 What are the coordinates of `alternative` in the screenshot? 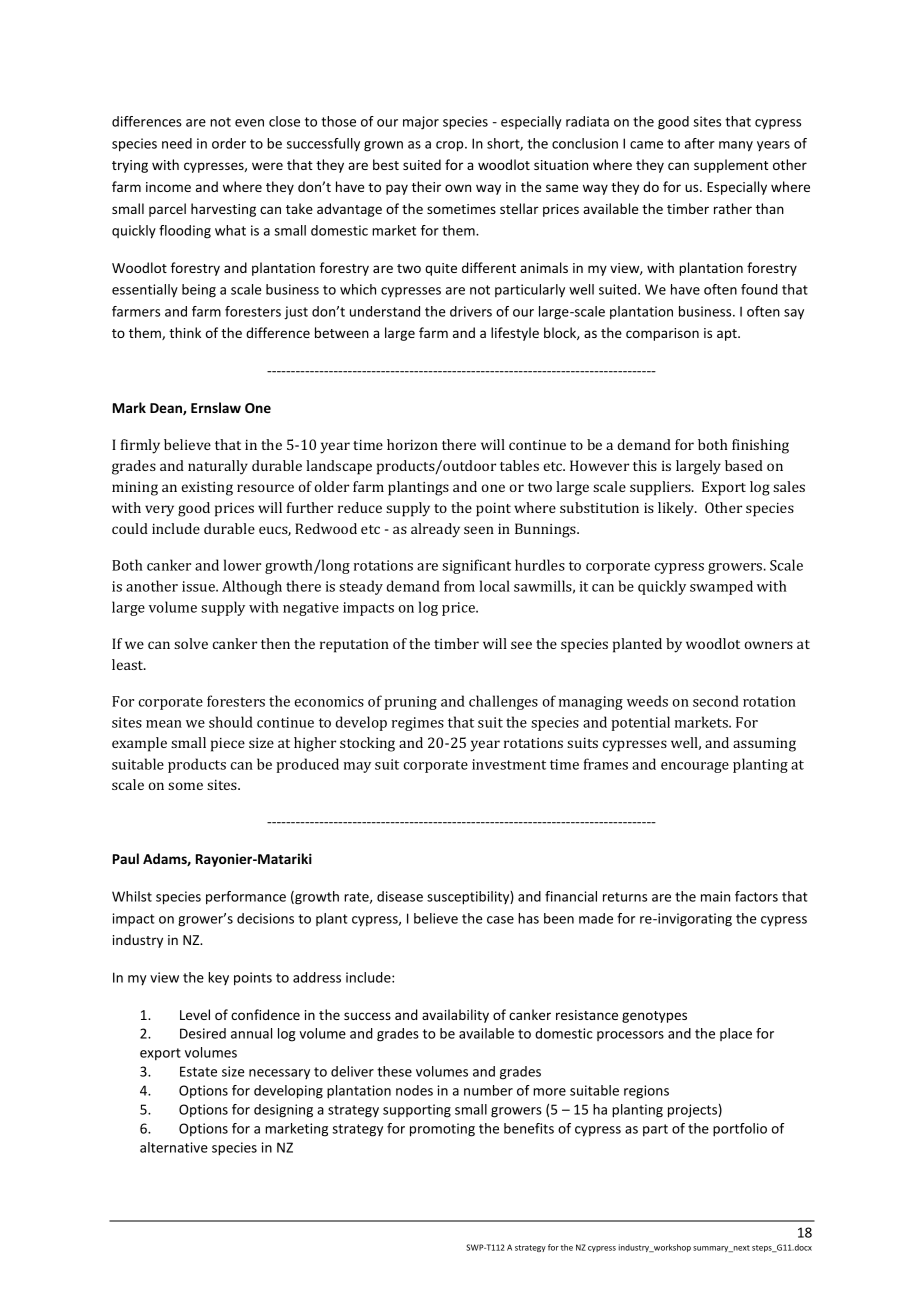 It's located at (174, 1147).
